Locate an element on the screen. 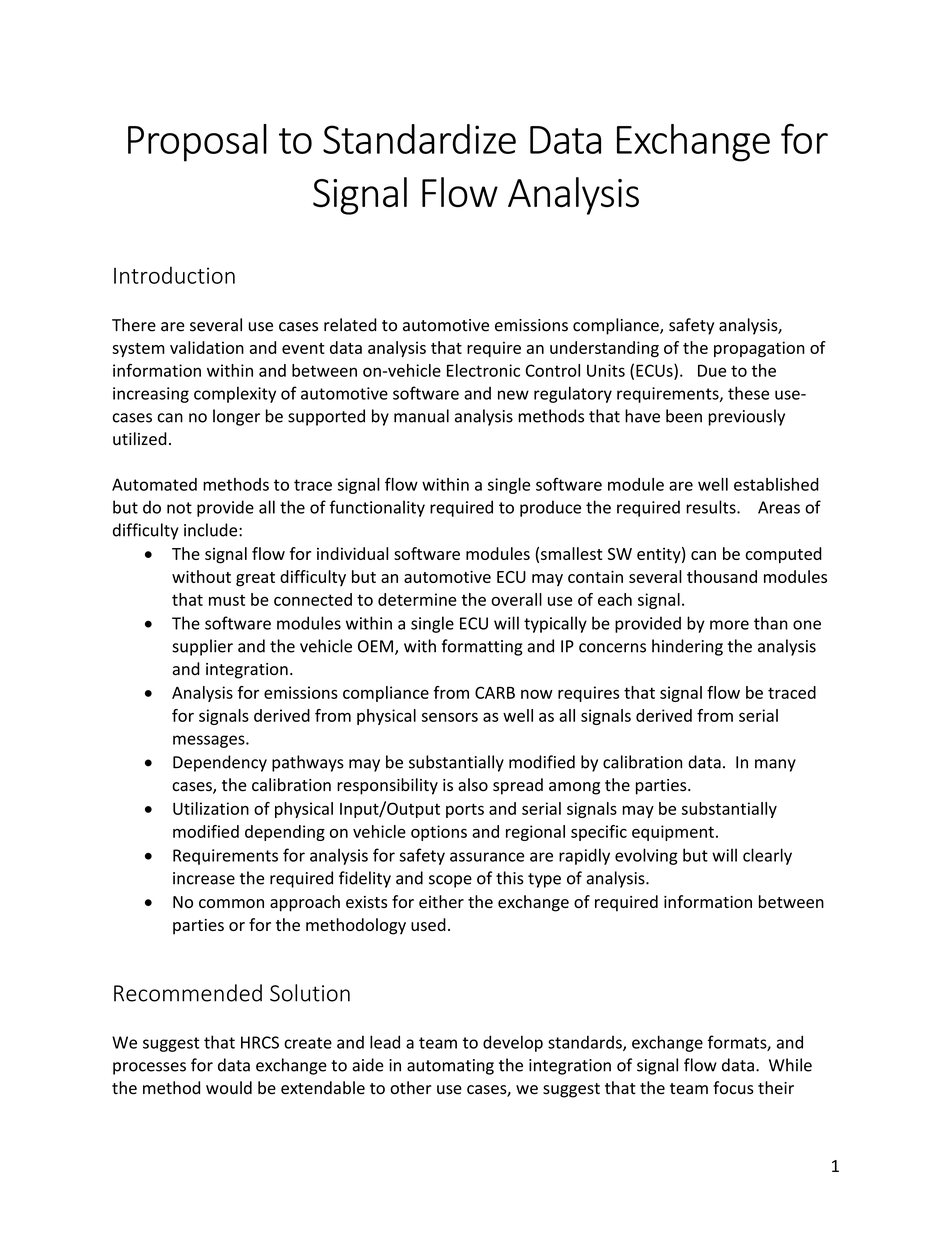 This screenshot has height=1233, width=952. established is located at coordinates (776, 484).
